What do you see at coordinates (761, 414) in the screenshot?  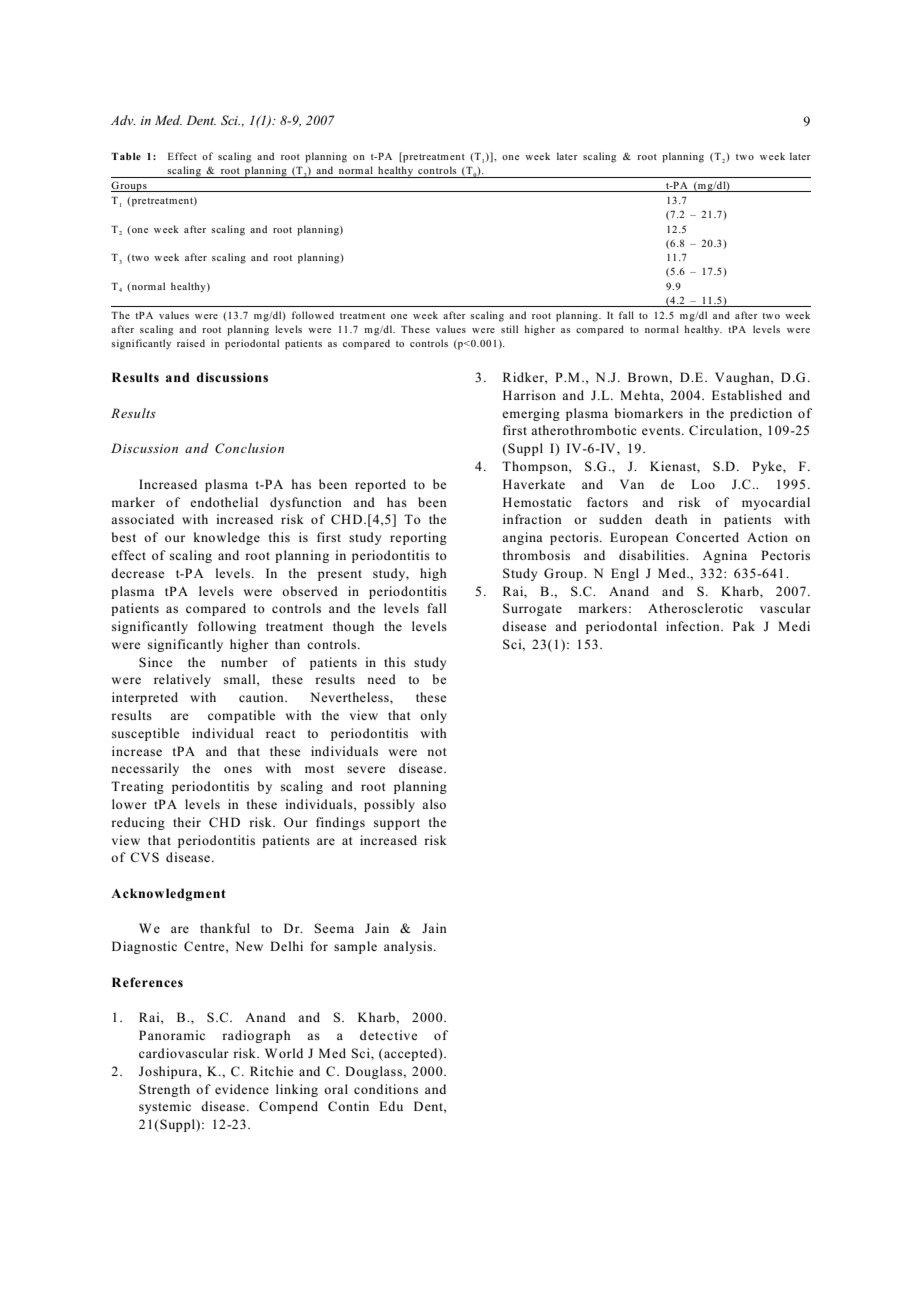 I see `prediction` at bounding box center [761, 414].
